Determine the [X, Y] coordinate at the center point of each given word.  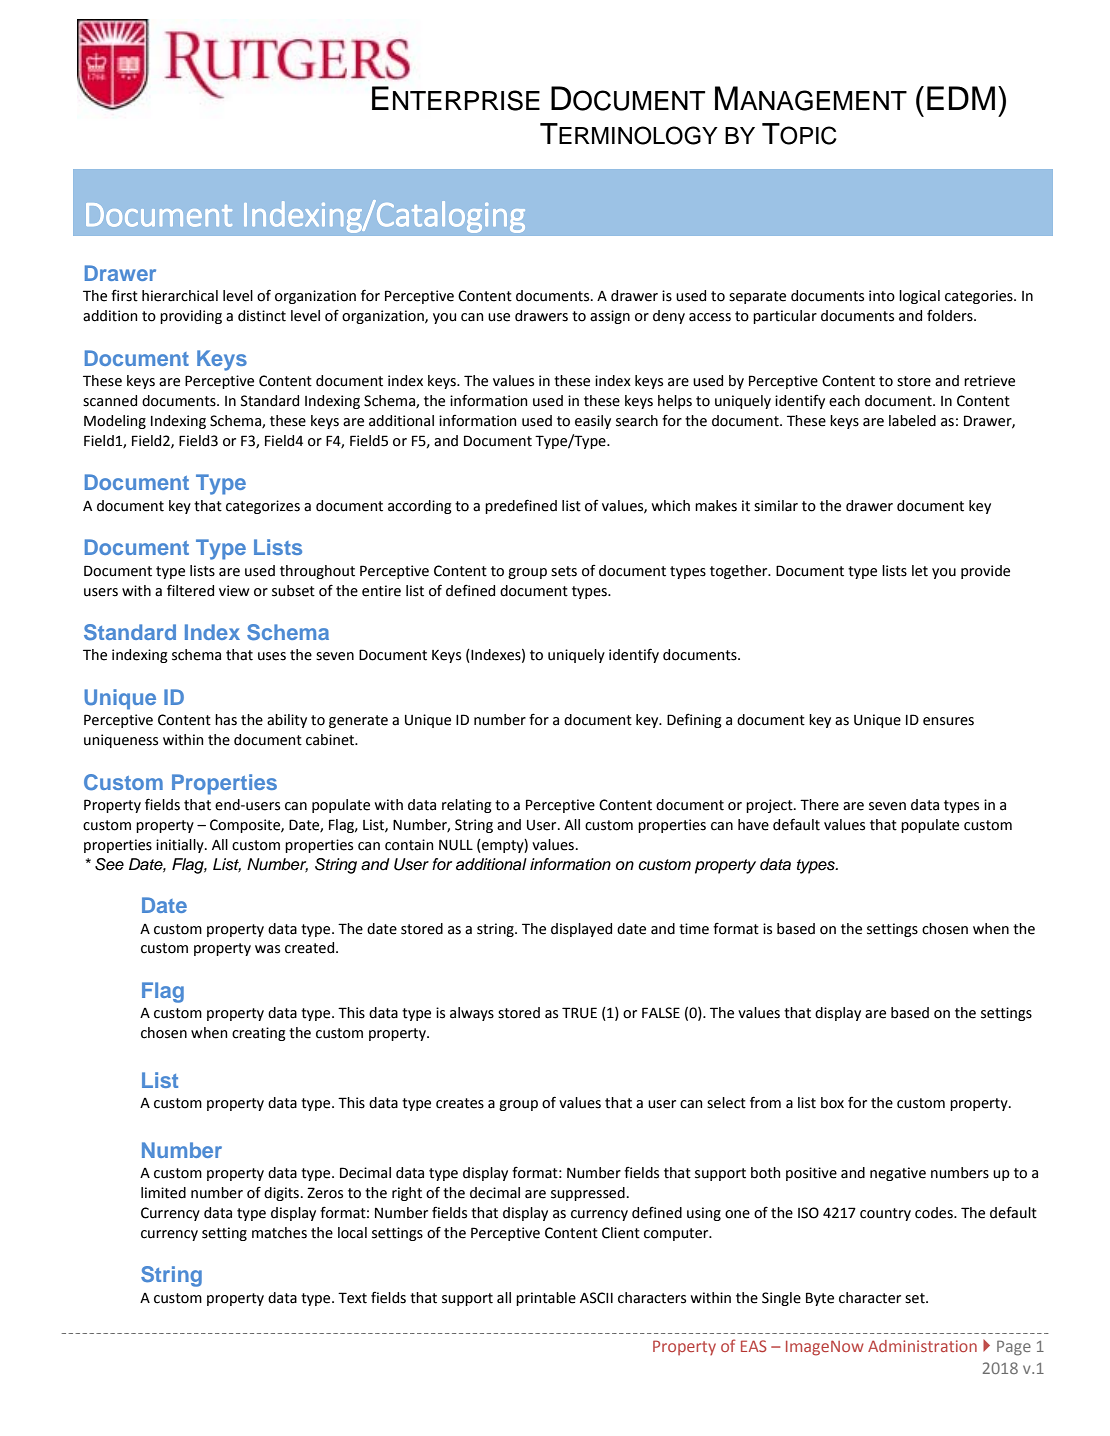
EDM [961, 98]
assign [610, 317]
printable [546, 1299]
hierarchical [180, 296]
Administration [922, 1346]
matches [279, 1233]
